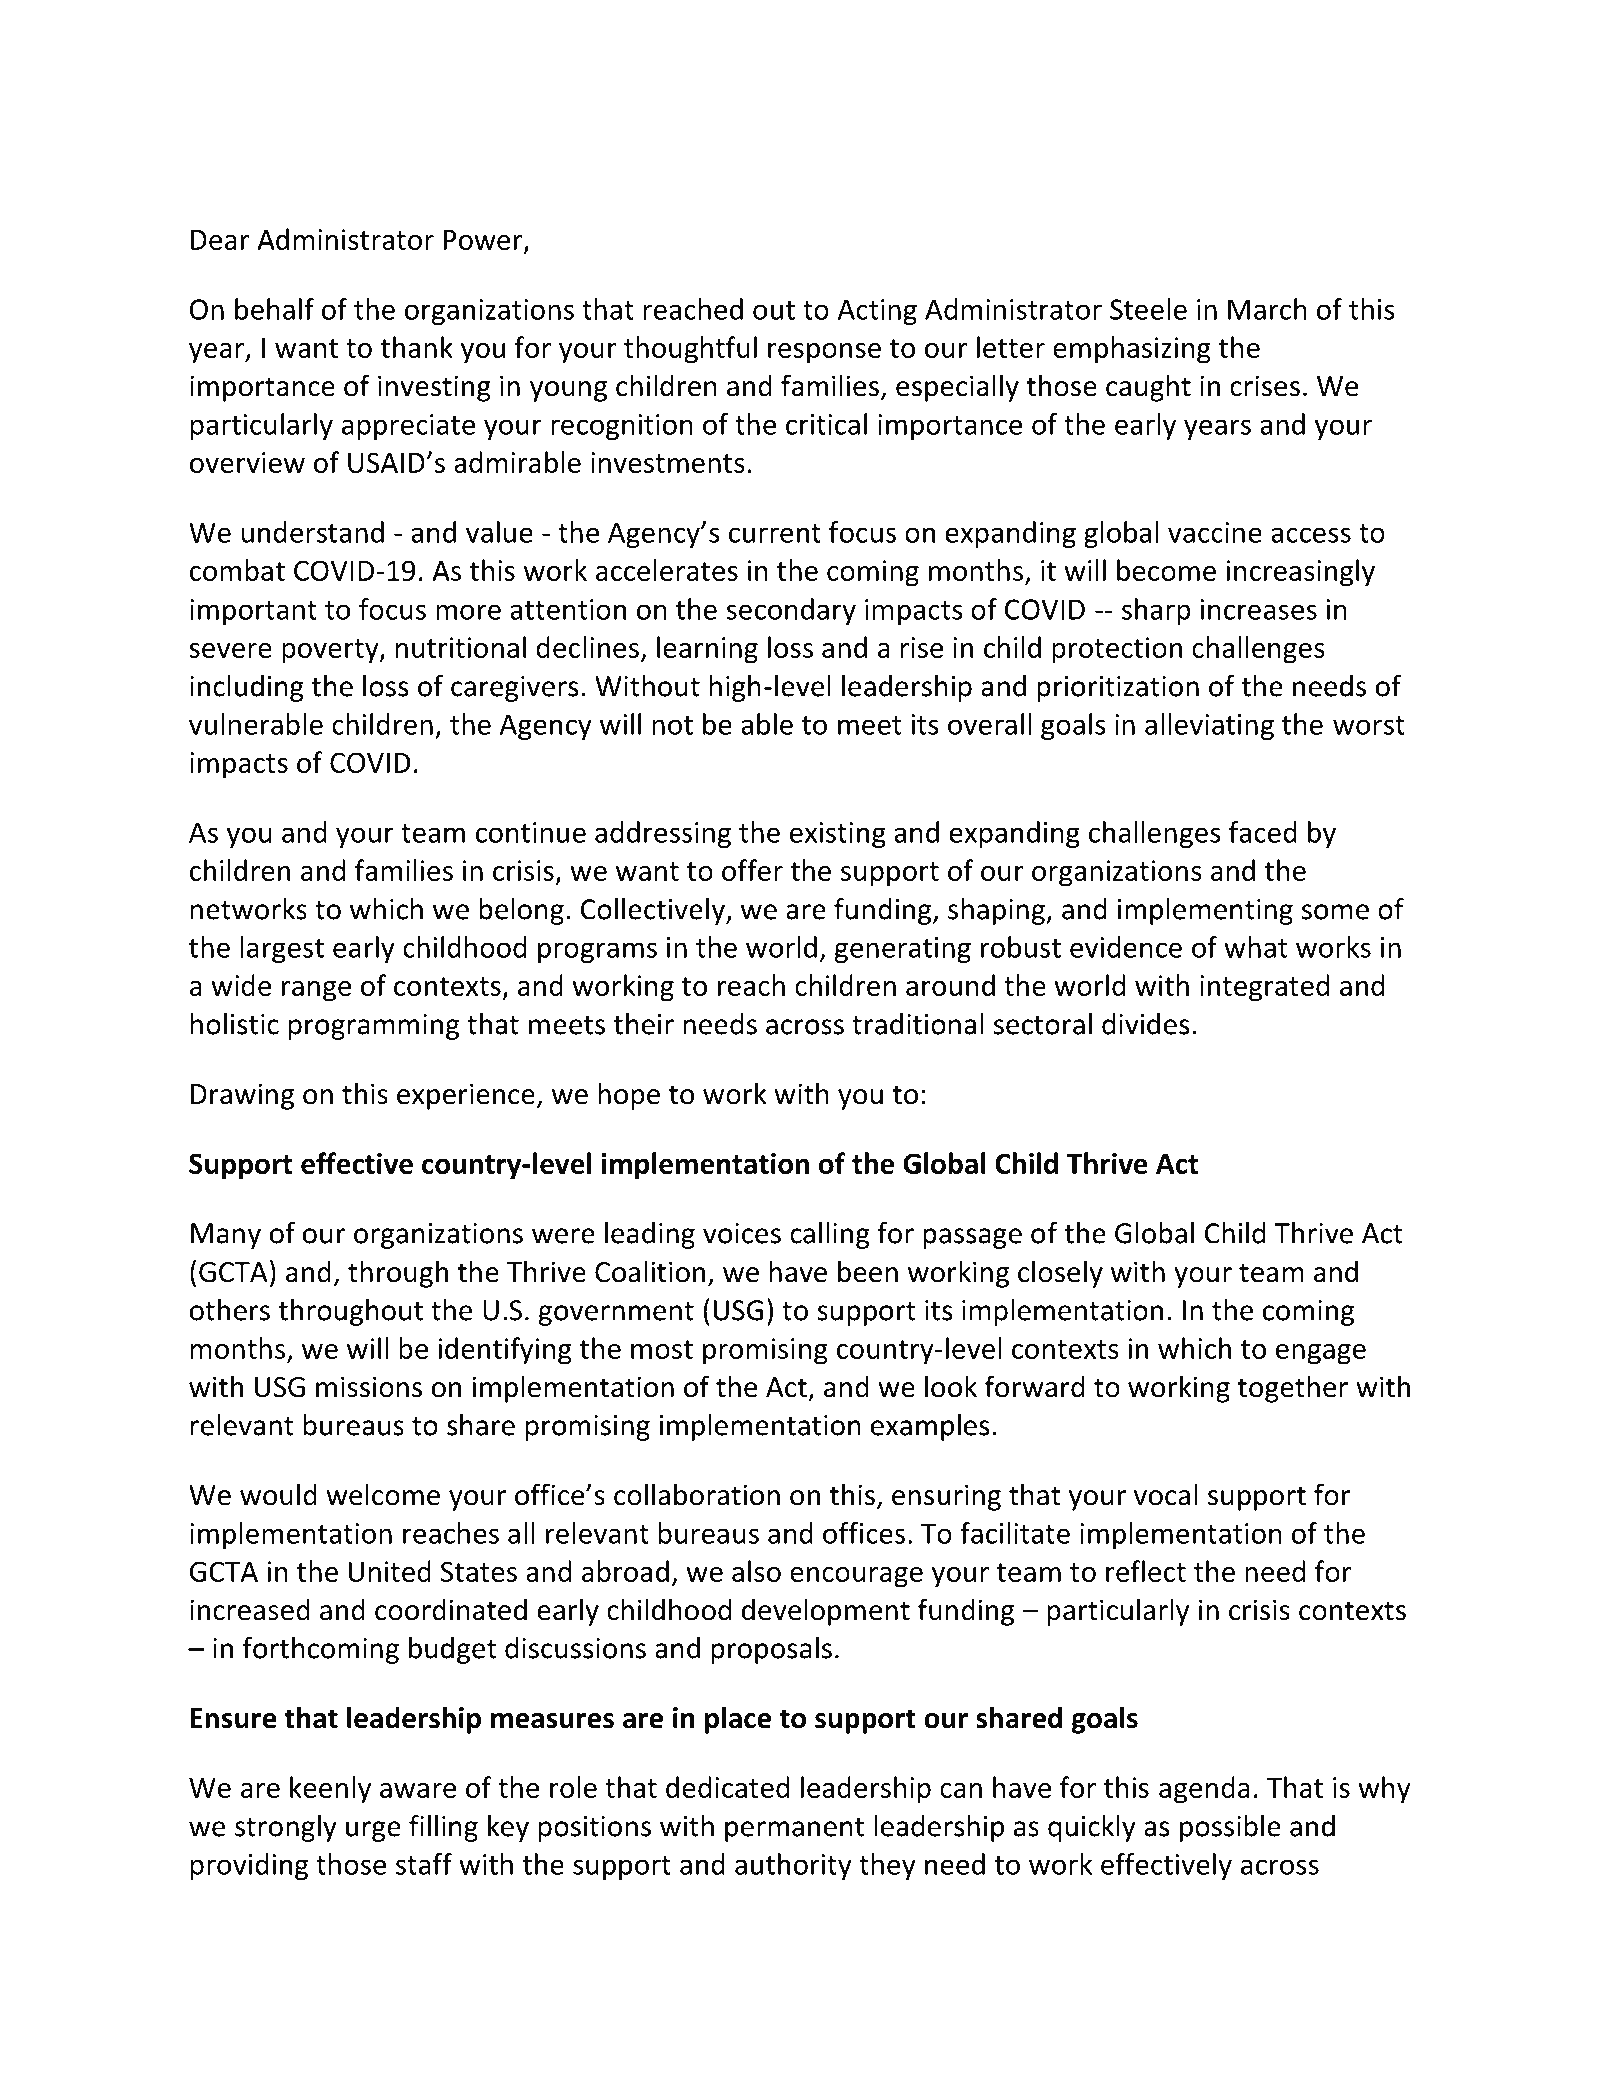  What do you see at coordinates (369, 1387) in the page?
I see `missions` at bounding box center [369, 1387].
